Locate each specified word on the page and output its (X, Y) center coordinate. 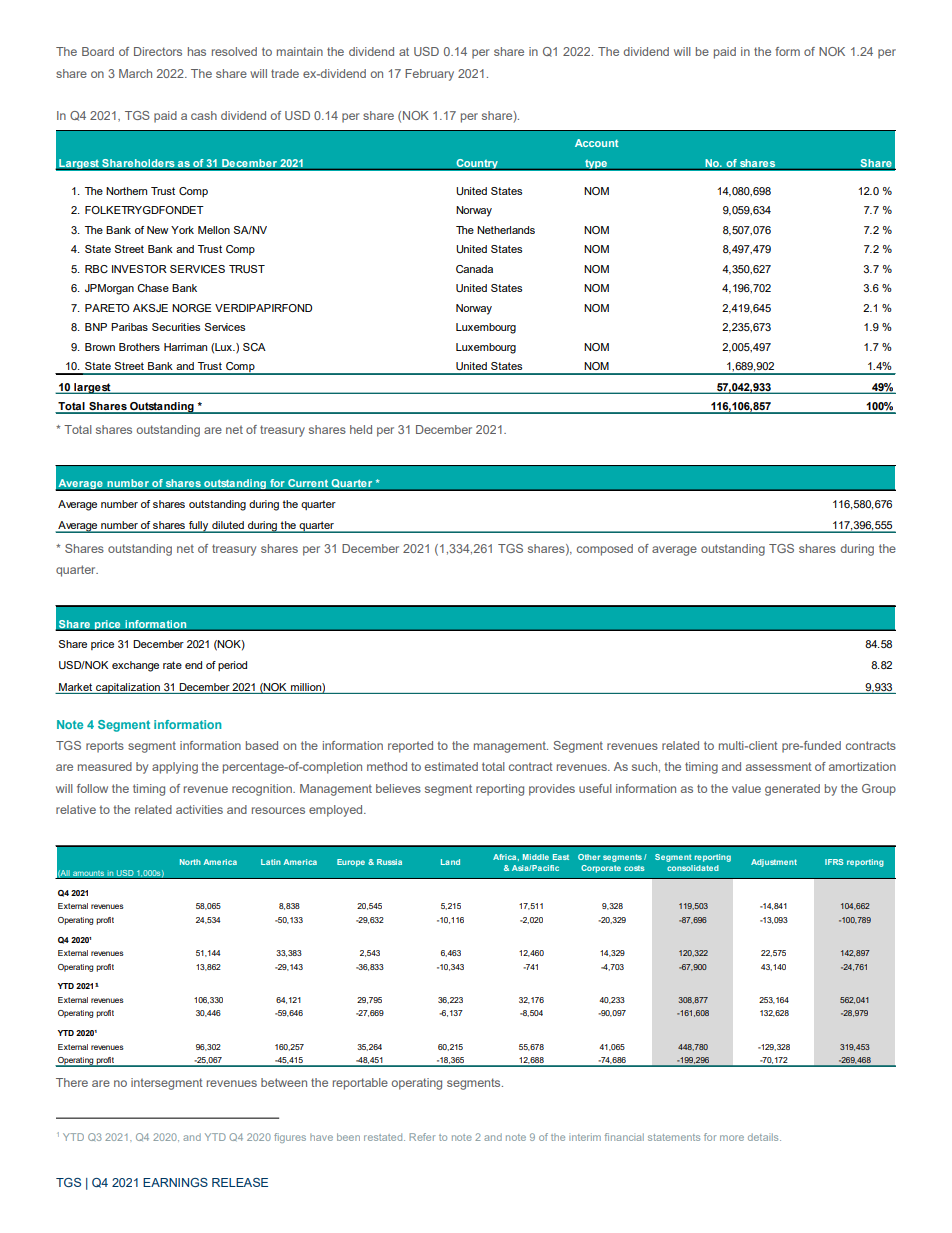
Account (597, 143)
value (746, 788)
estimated (451, 766)
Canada (474, 269)
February (429, 75)
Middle (536, 857)
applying (175, 768)
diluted (228, 526)
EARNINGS (175, 1182)
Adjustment (774, 863)
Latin (271, 862)
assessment (779, 766)
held (361, 429)
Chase (153, 288)
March (135, 73)
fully (199, 527)
